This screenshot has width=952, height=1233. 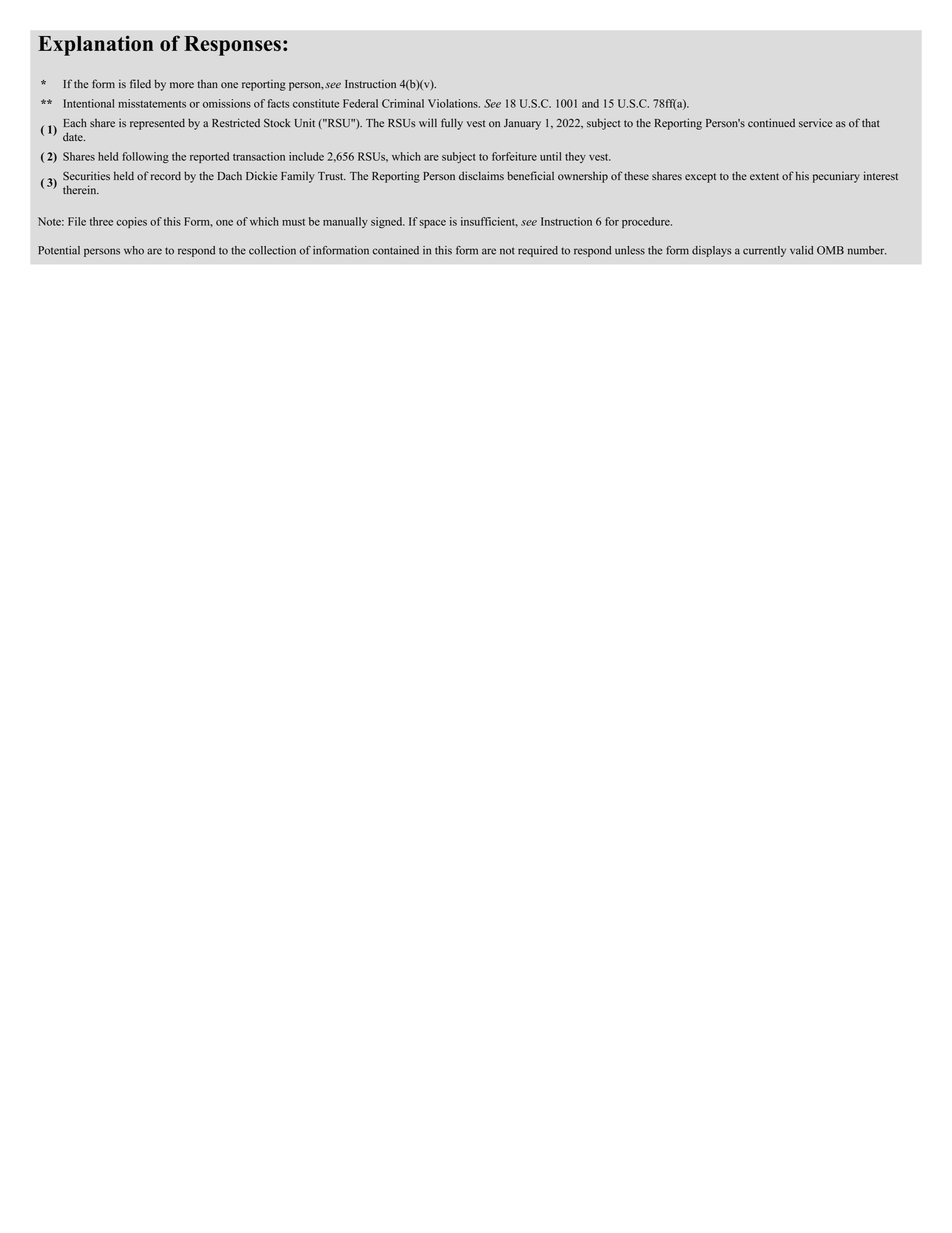 What do you see at coordinates (95, 45) in the screenshot?
I see `Explanation` at bounding box center [95, 45].
